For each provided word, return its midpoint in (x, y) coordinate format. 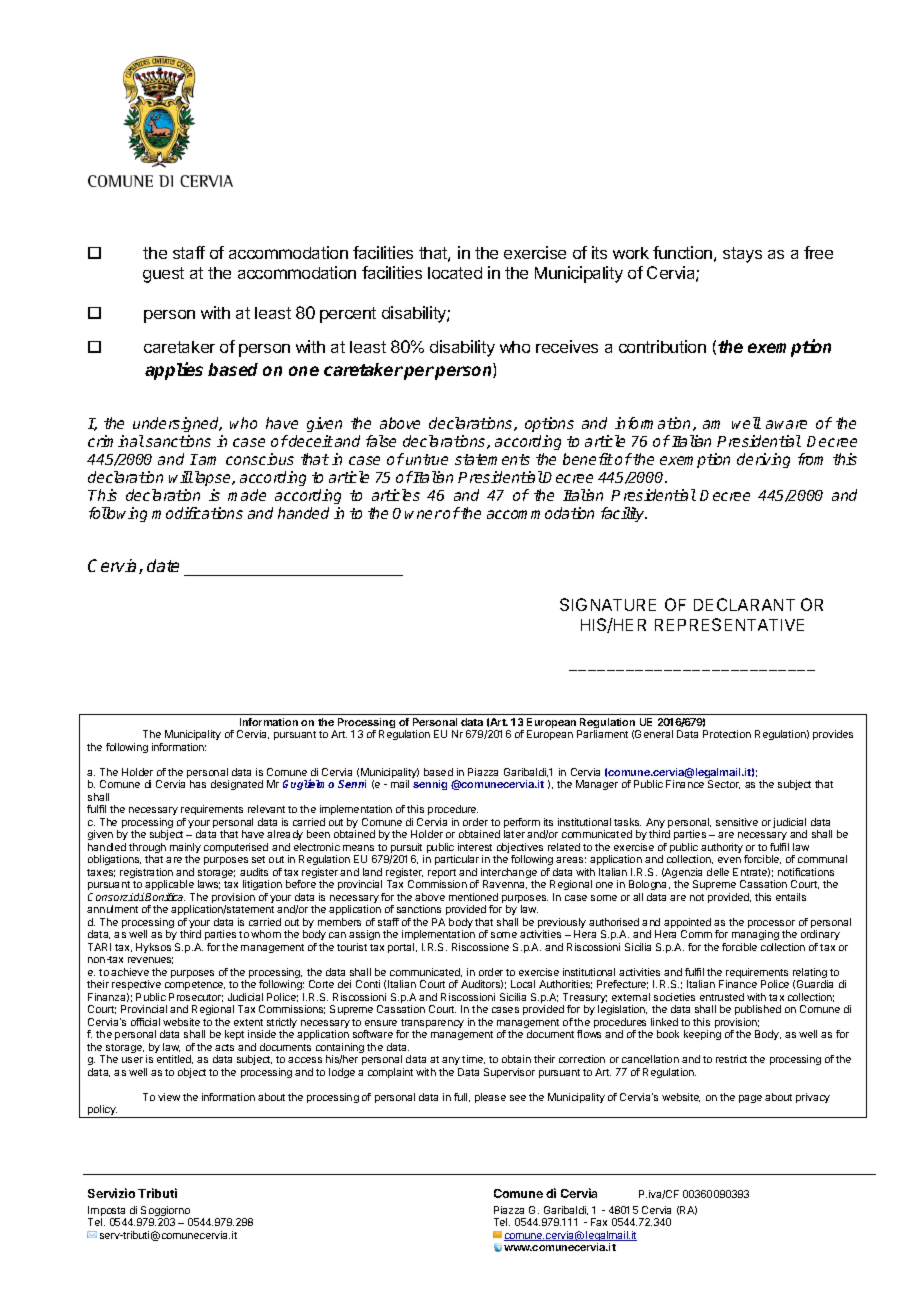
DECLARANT (744, 604)
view (169, 1097)
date (163, 565)
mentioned (473, 897)
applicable (169, 885)
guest (163, 275)
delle (718, 872)
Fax (599, 1222)
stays (742, 255)
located (455, 273)
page (750, 1099)
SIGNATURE (608, 604)
